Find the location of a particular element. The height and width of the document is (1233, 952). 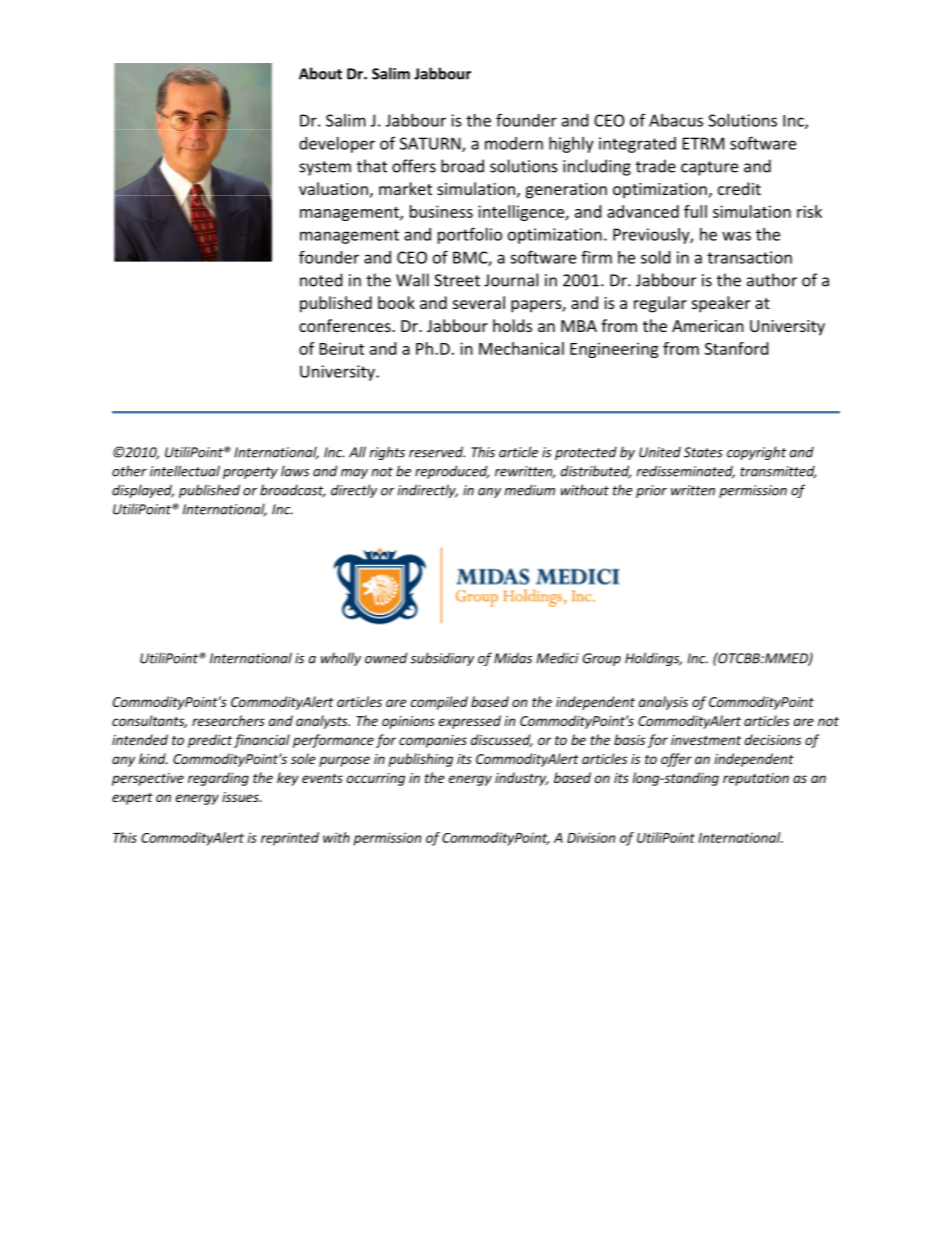

issues is located at coordinates (241, 797).
